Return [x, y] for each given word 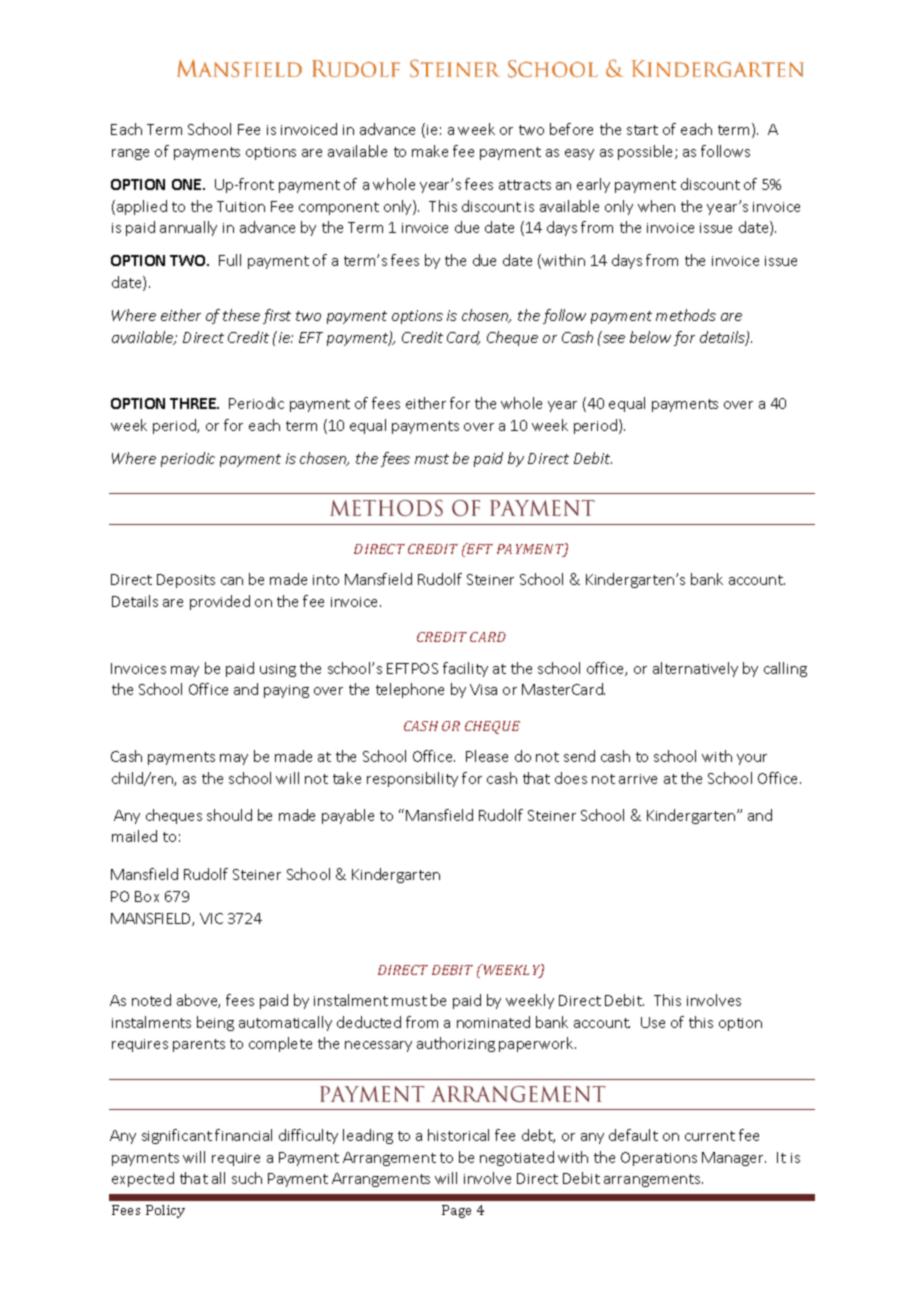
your [752, 759]
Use [653, 1022]
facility [465, 669]
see [614, 339]
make [430, 151]
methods [686, 315]
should [229, 815]
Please [487, 756]
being [215, 1023]
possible [647, 152]
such [247, 1178]
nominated [493, 1022]
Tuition [241, 206]
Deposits [186, 581]
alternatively [695, 669]
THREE [194, 403]
